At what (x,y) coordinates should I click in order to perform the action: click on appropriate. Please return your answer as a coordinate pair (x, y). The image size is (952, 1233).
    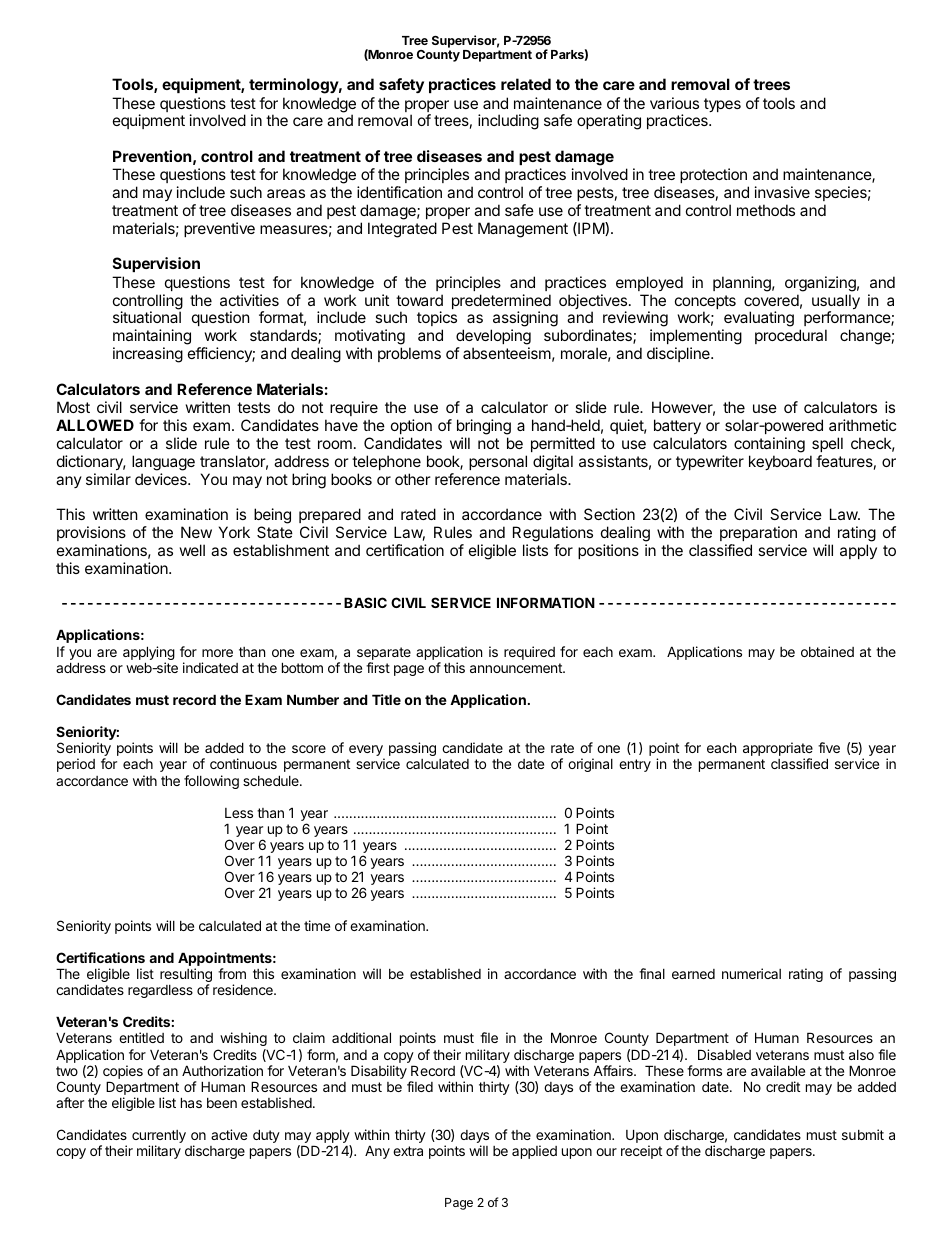
    Looking at the image, I should click on (778, 750).
